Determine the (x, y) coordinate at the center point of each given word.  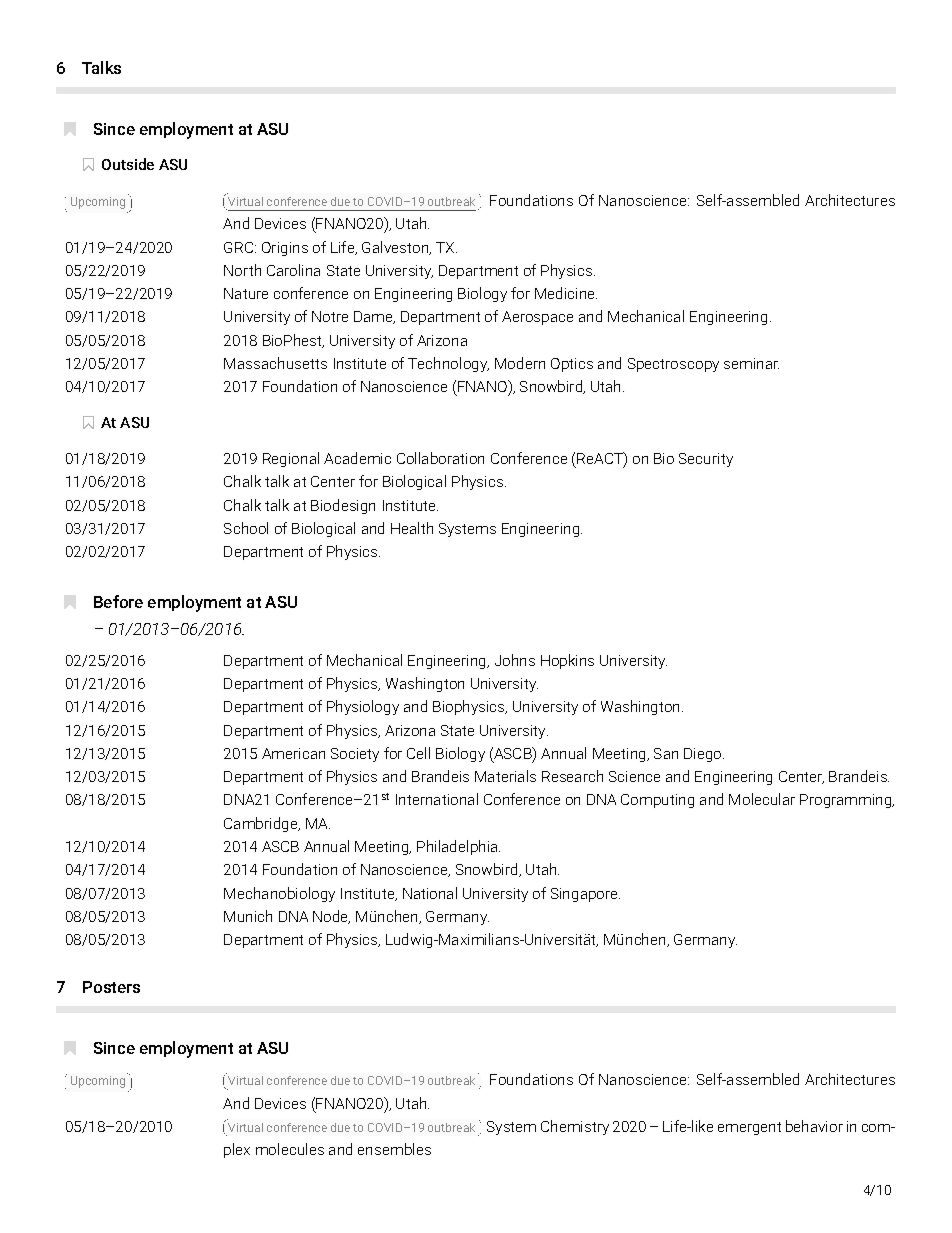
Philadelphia (458, 847)
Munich (248, 916)
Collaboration (440, 458)
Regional (291, 459)
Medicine (566, 293)
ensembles (394, 1149)
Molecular (762, 799)
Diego (704, 755)
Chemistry (575, 1127)
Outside (128, 164)
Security (706, 460)
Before (118, 601)
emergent (749, 1128)
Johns (515, 660)
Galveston (396, 248)
